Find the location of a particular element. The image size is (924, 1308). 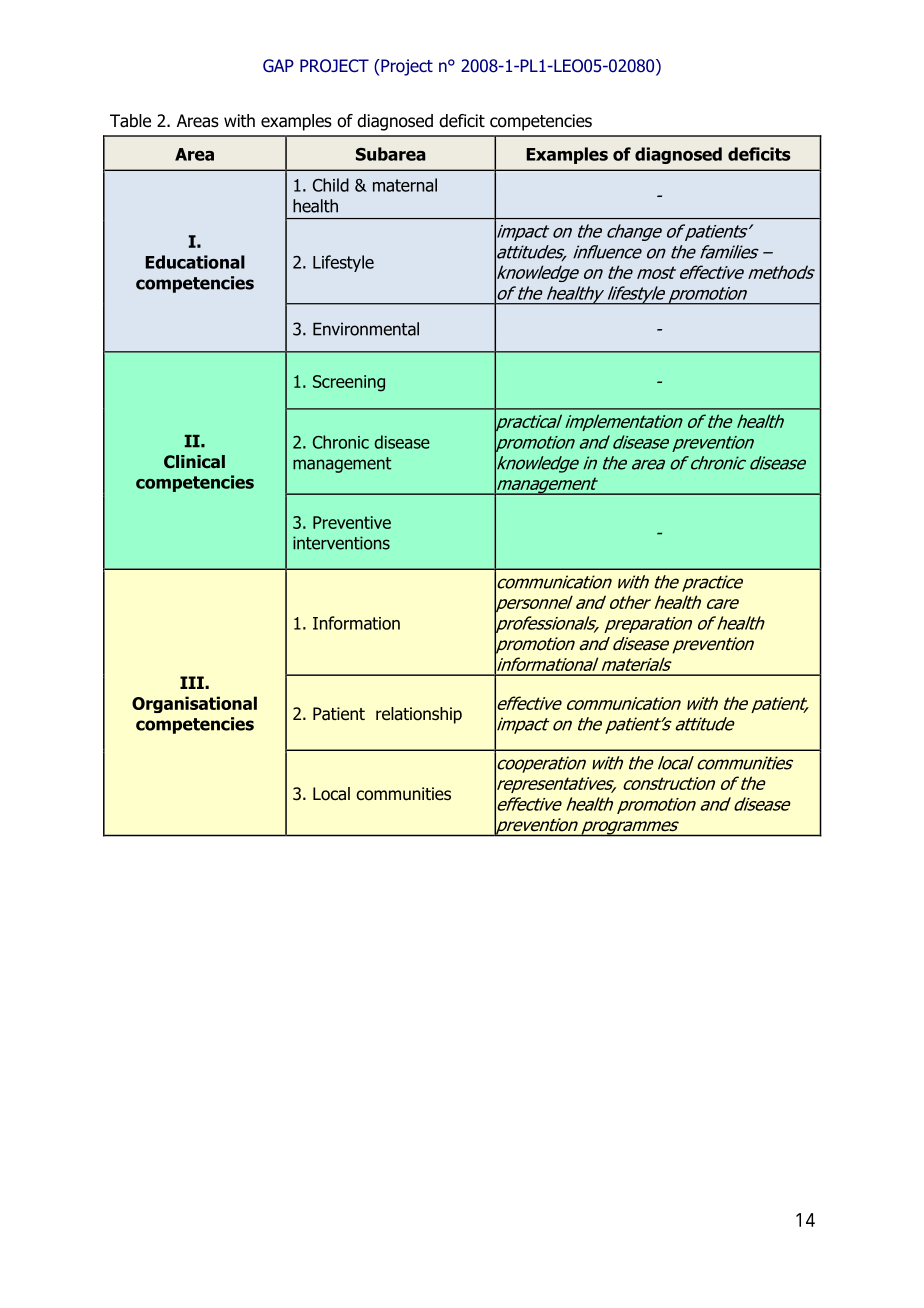

maternal is located at coordinates (405, 185).
